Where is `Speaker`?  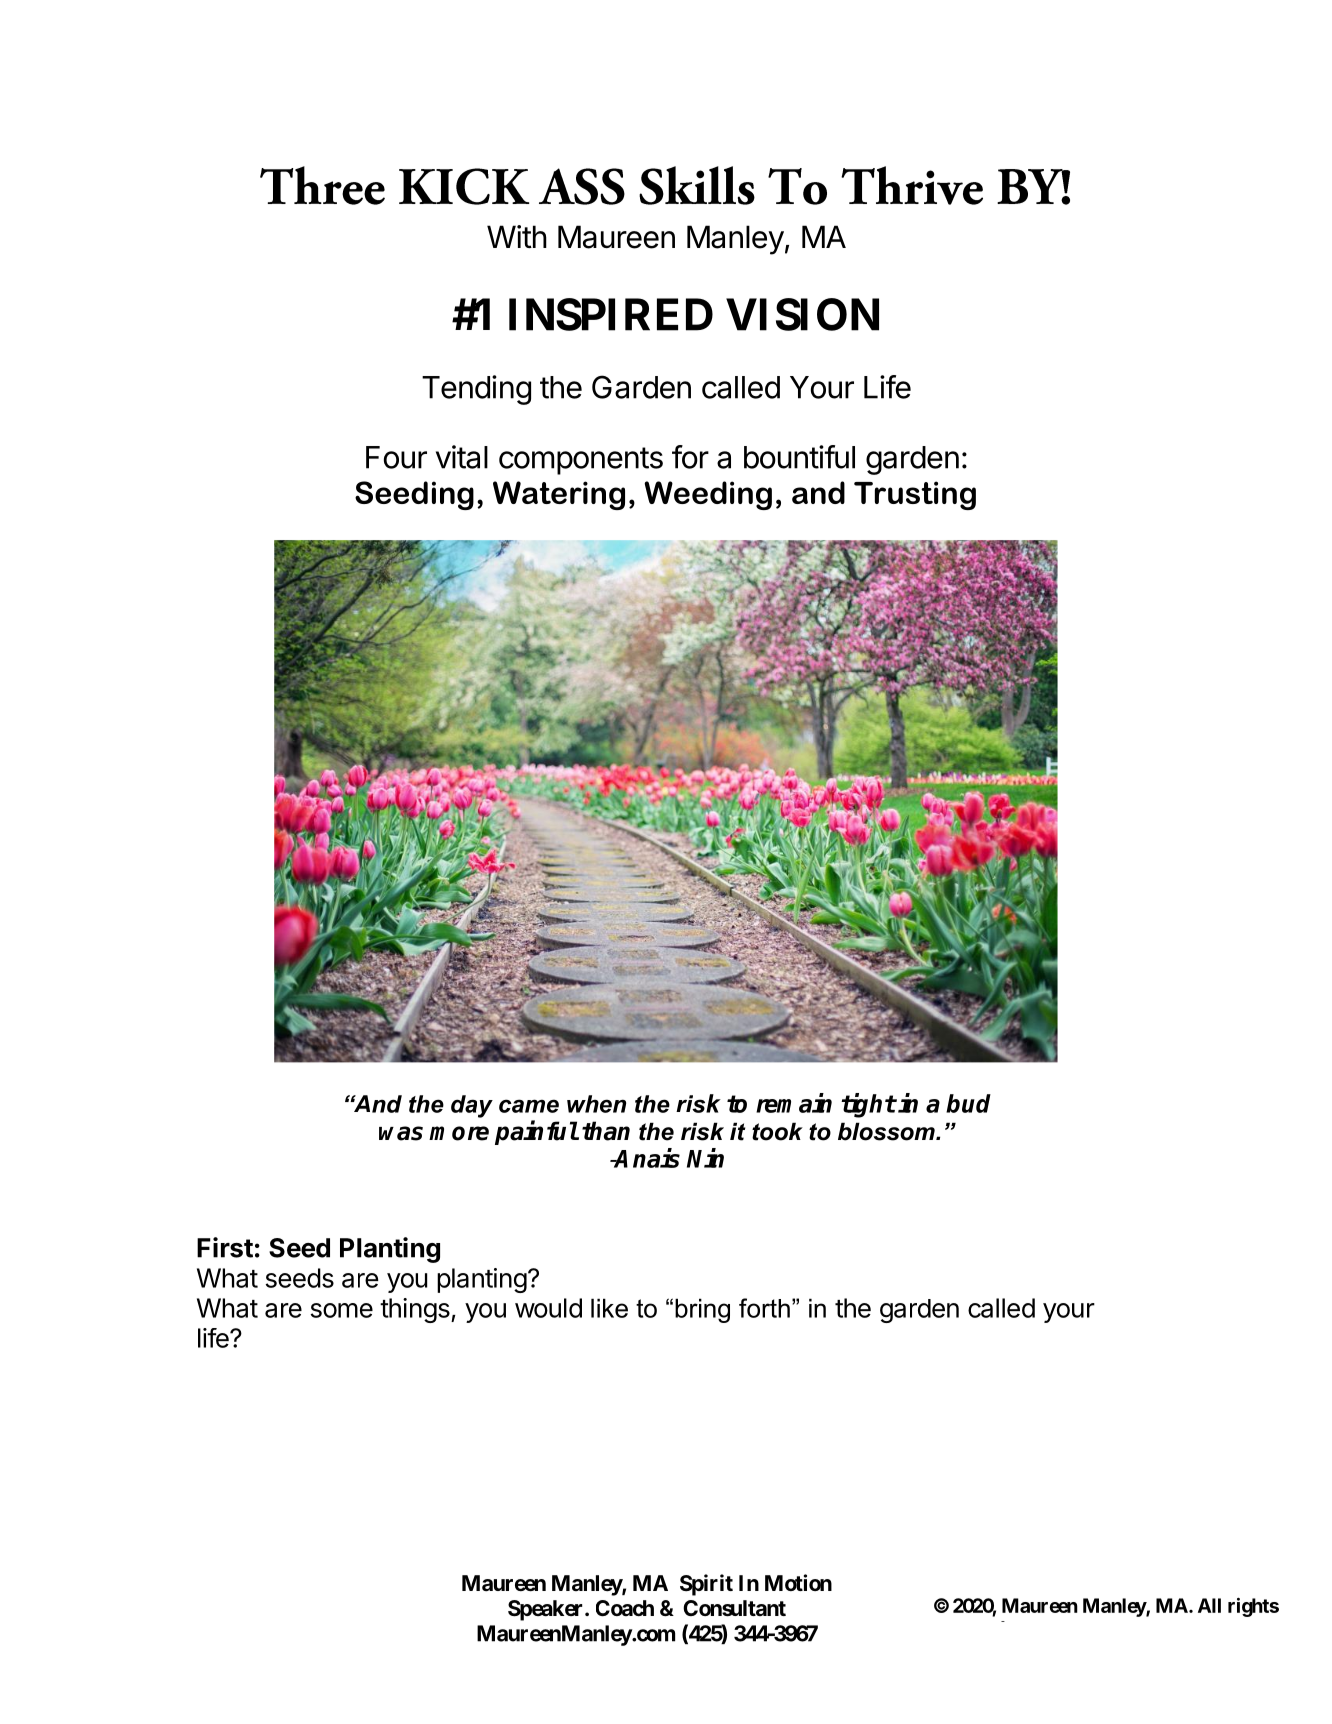
Speaker is located at coordinates (547, 1610).
